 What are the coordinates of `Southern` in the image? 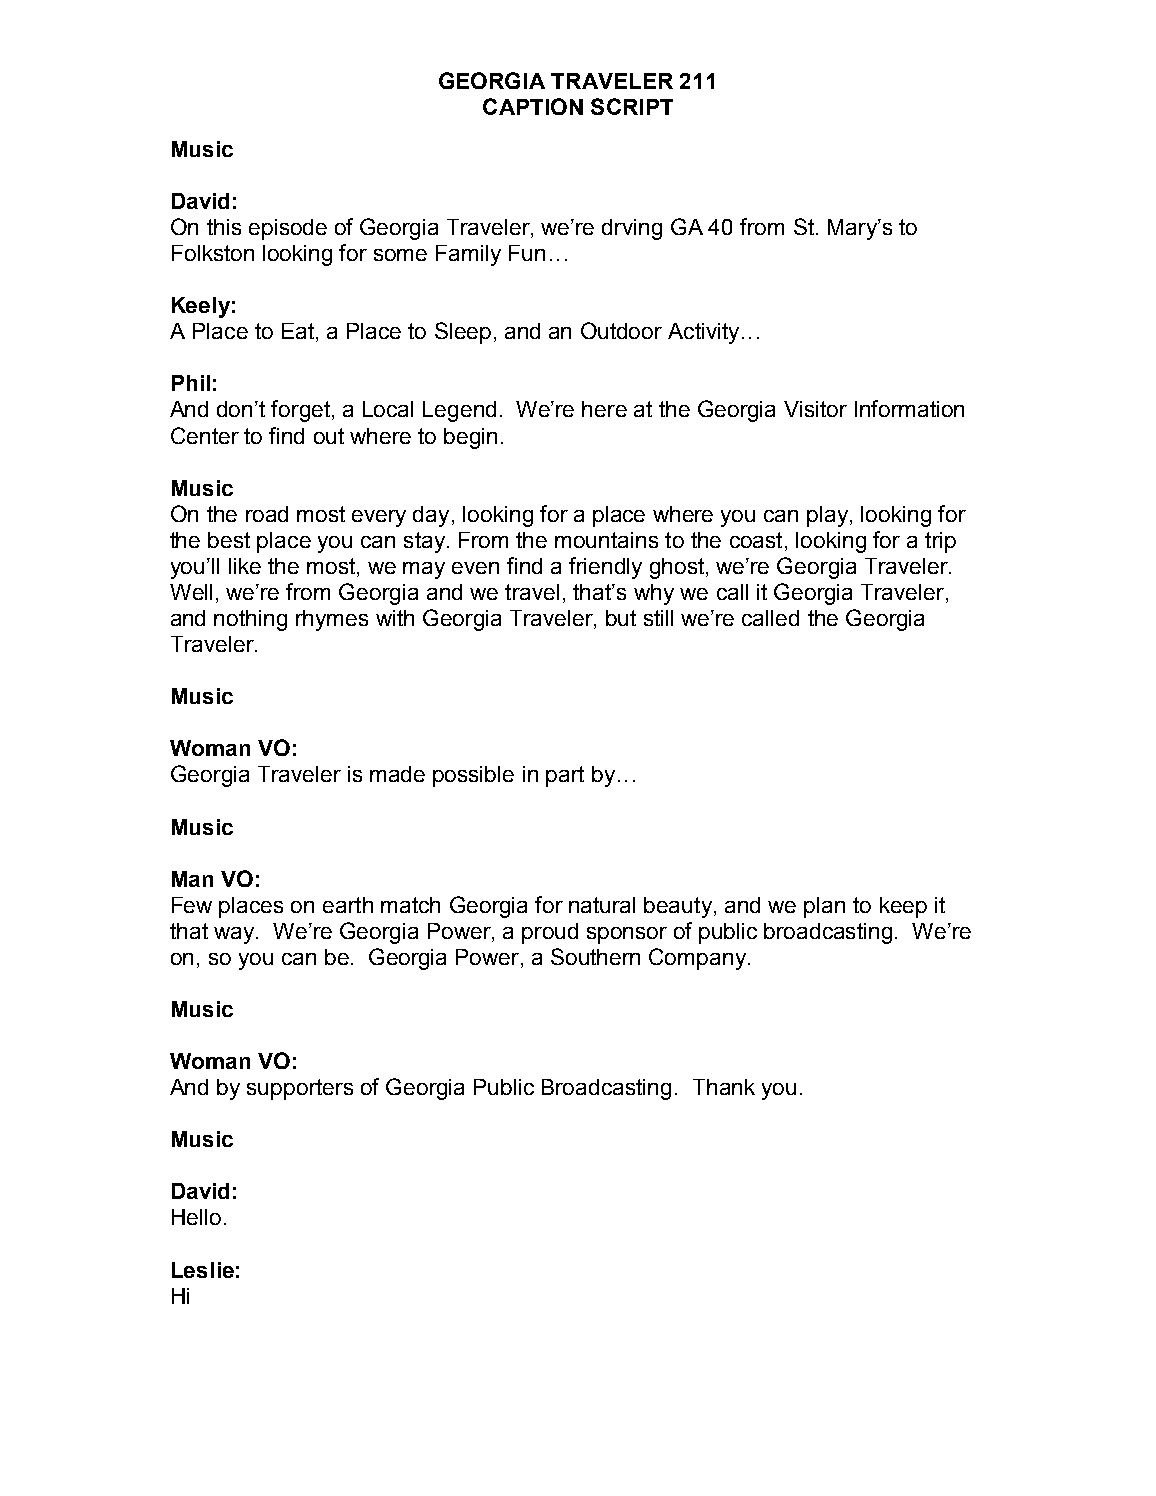 It's located at (595, 956).
